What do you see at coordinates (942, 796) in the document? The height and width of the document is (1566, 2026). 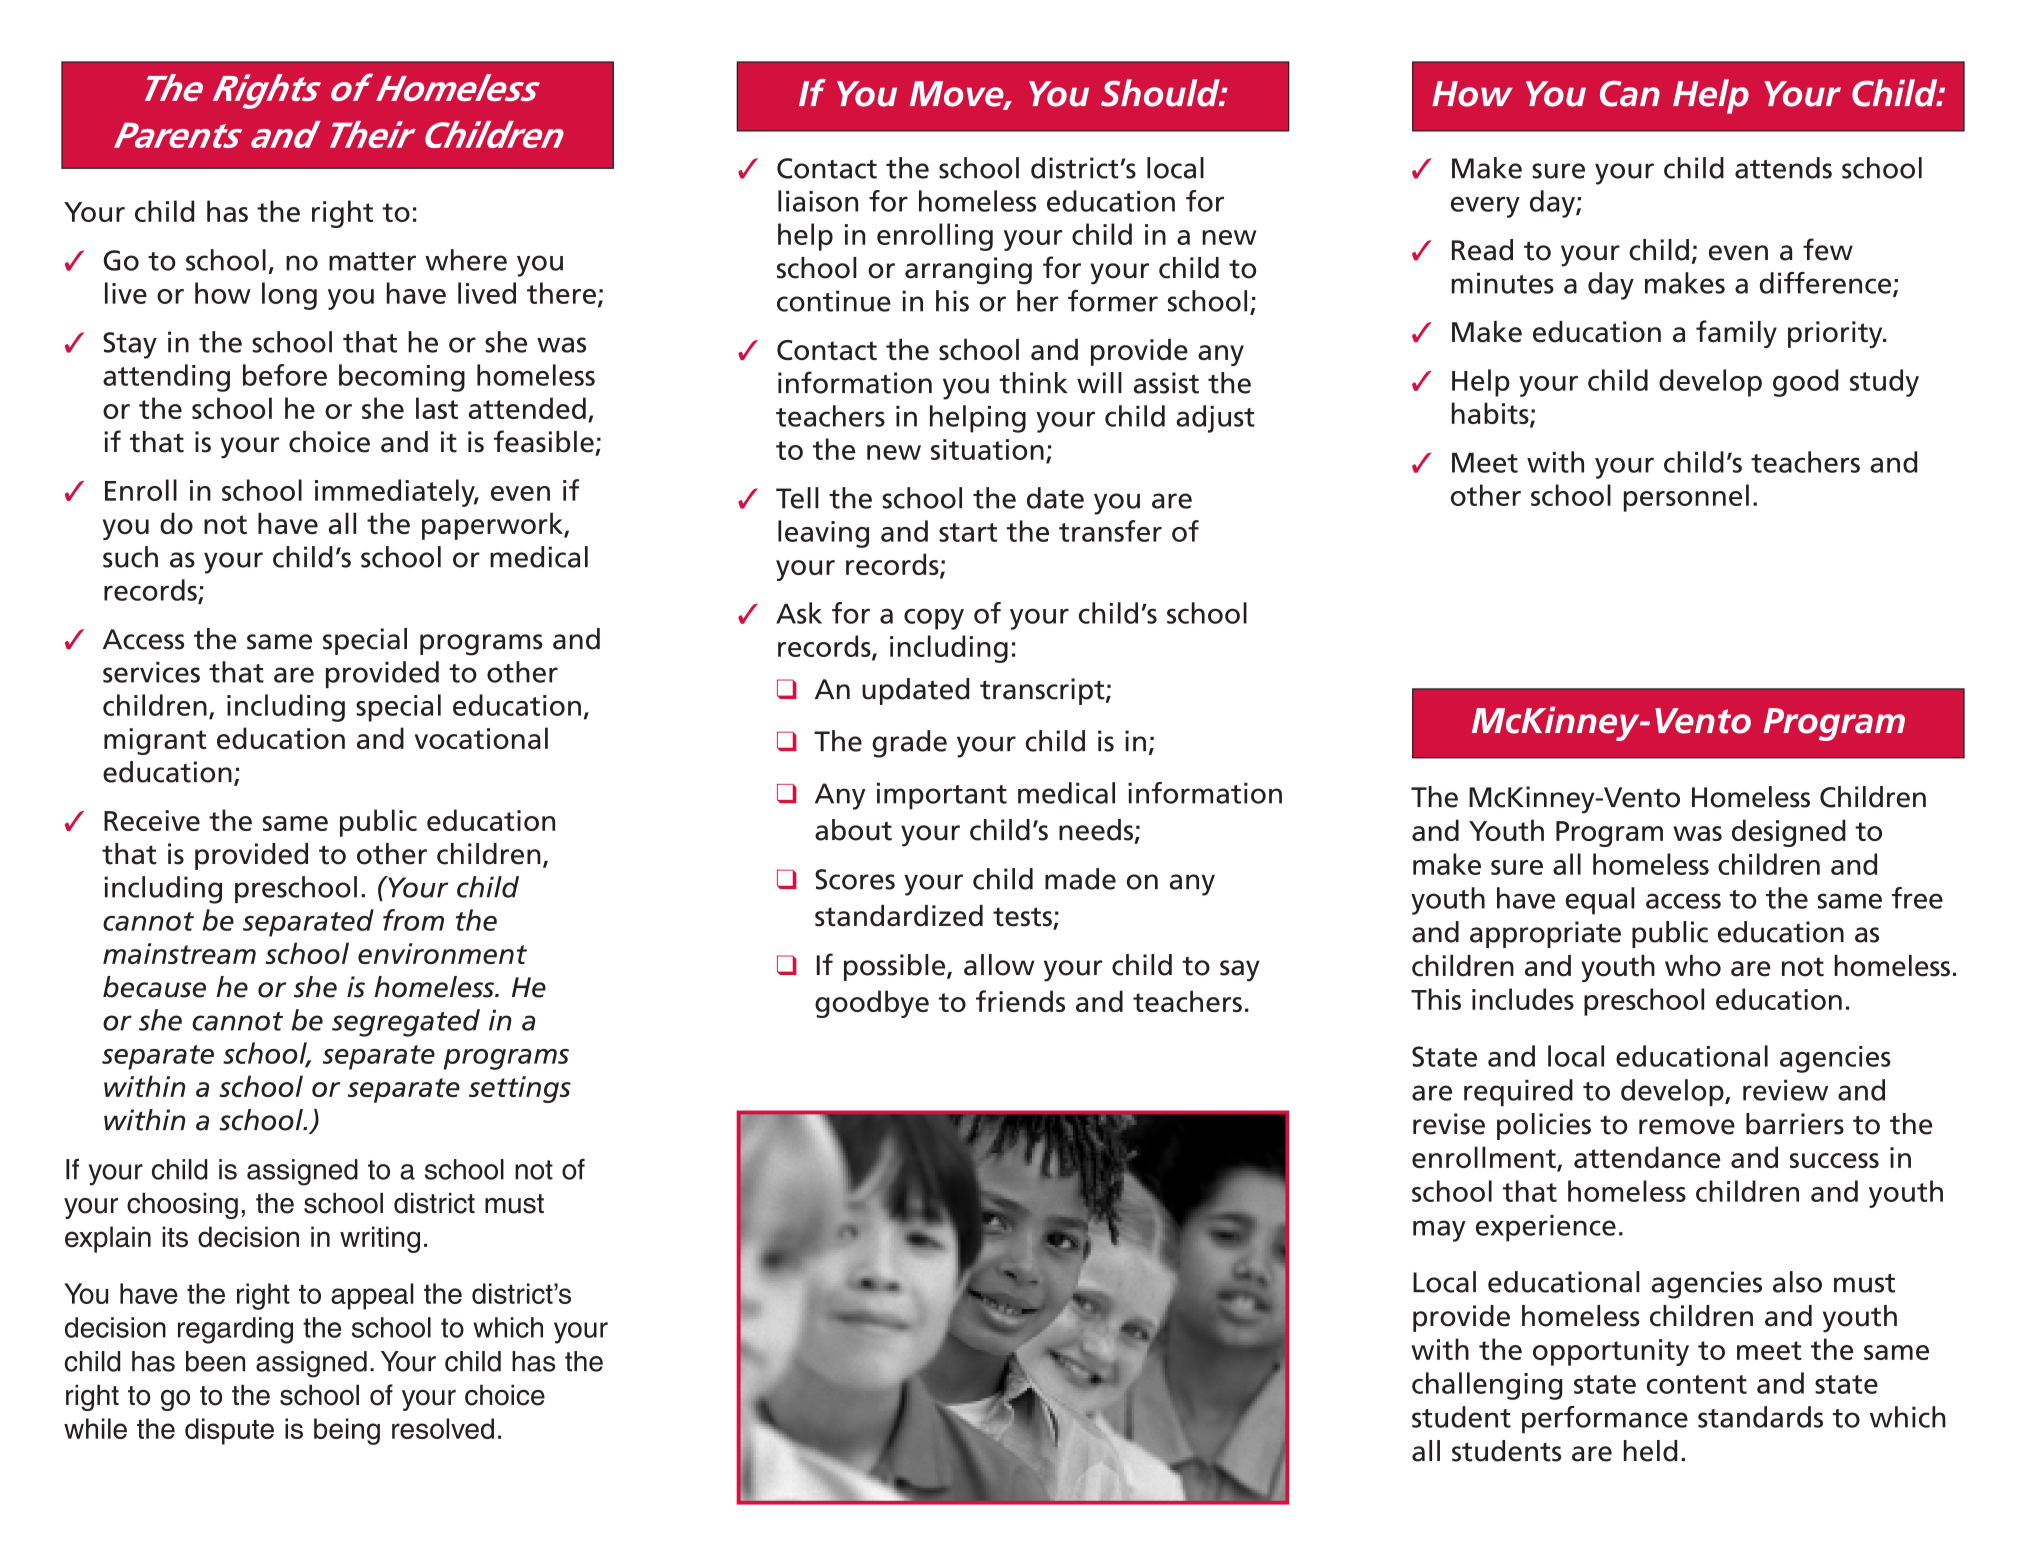 I see `important` at bounding box center [942, 796].
